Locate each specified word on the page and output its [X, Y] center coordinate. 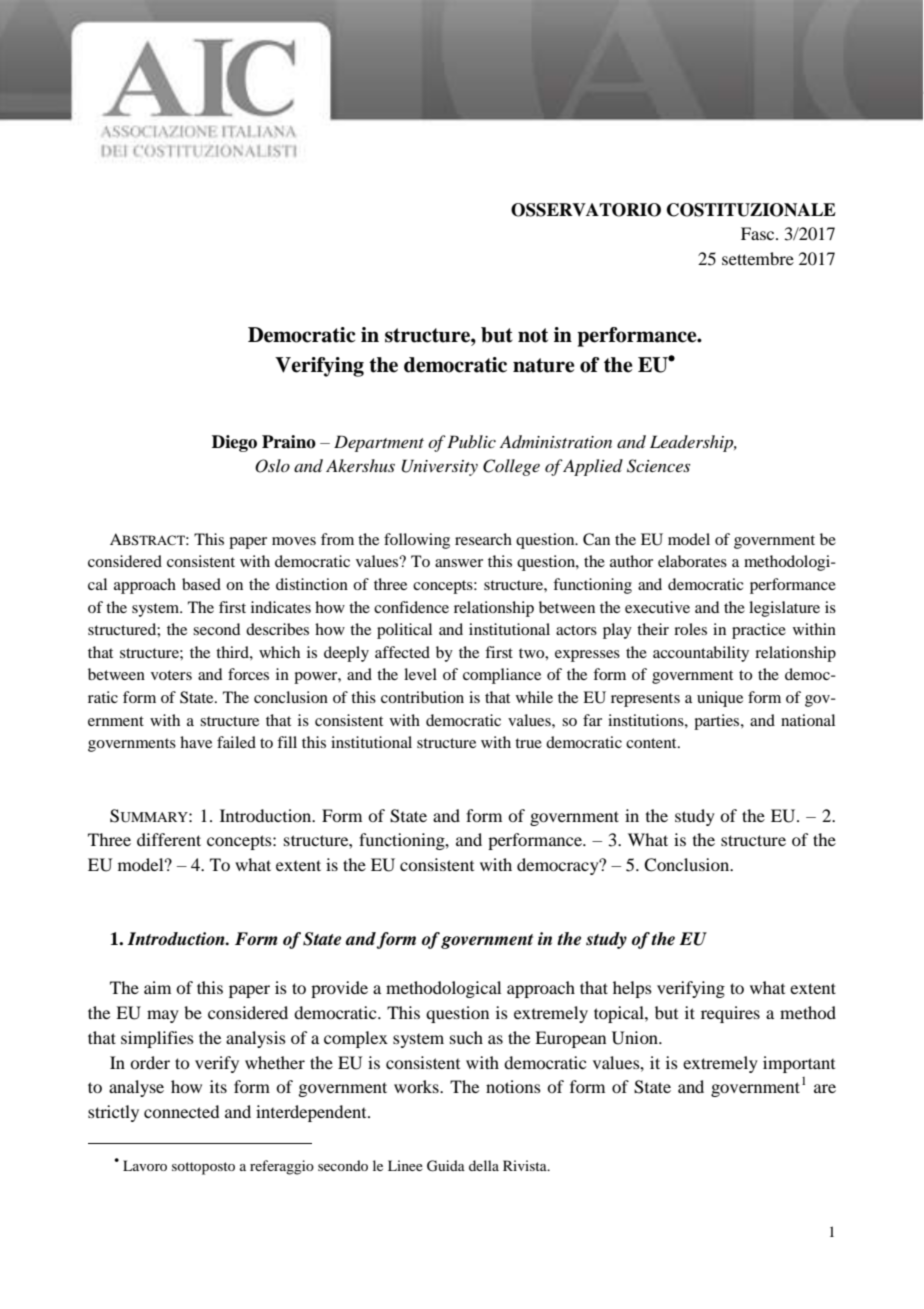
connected [181, 1111]
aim [157, 987]
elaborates [692, 561]
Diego [234, 443]
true [528, 743]
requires [730, 1014]
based [201, 584]
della [484, 1165]
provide [339, 989]
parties [718, 722]
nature [543, 365]
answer [459, 563]
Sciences [658, 466]
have [196, 742]
